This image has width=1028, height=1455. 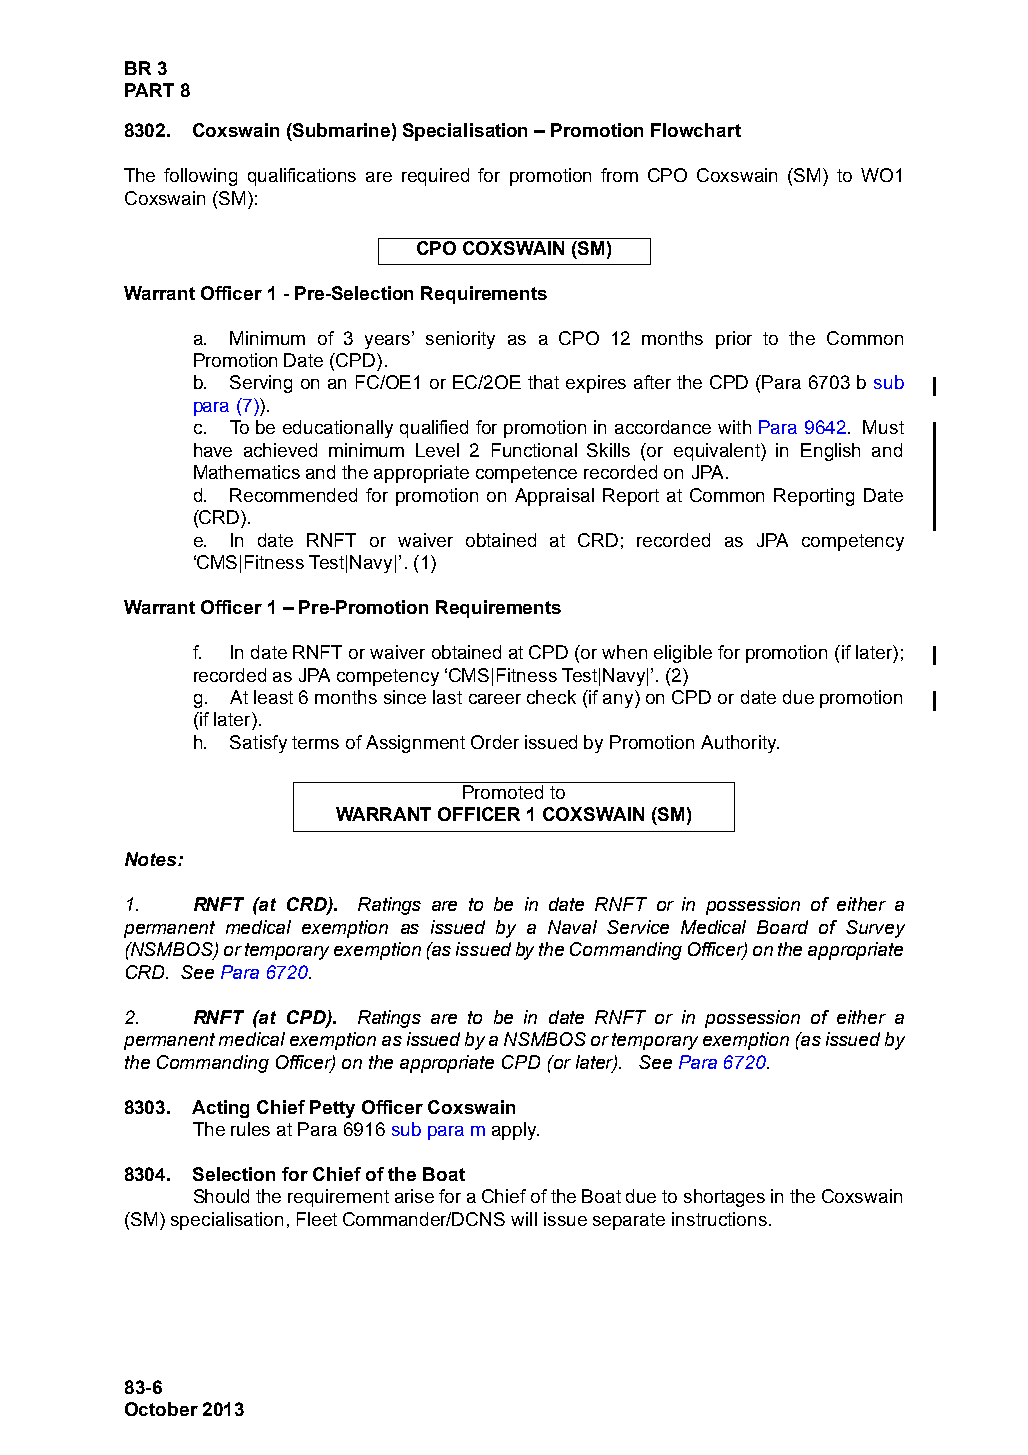 What do you see at coordinates (200, 177) in the image?
I see `following` at bounding box center [200, 177].
